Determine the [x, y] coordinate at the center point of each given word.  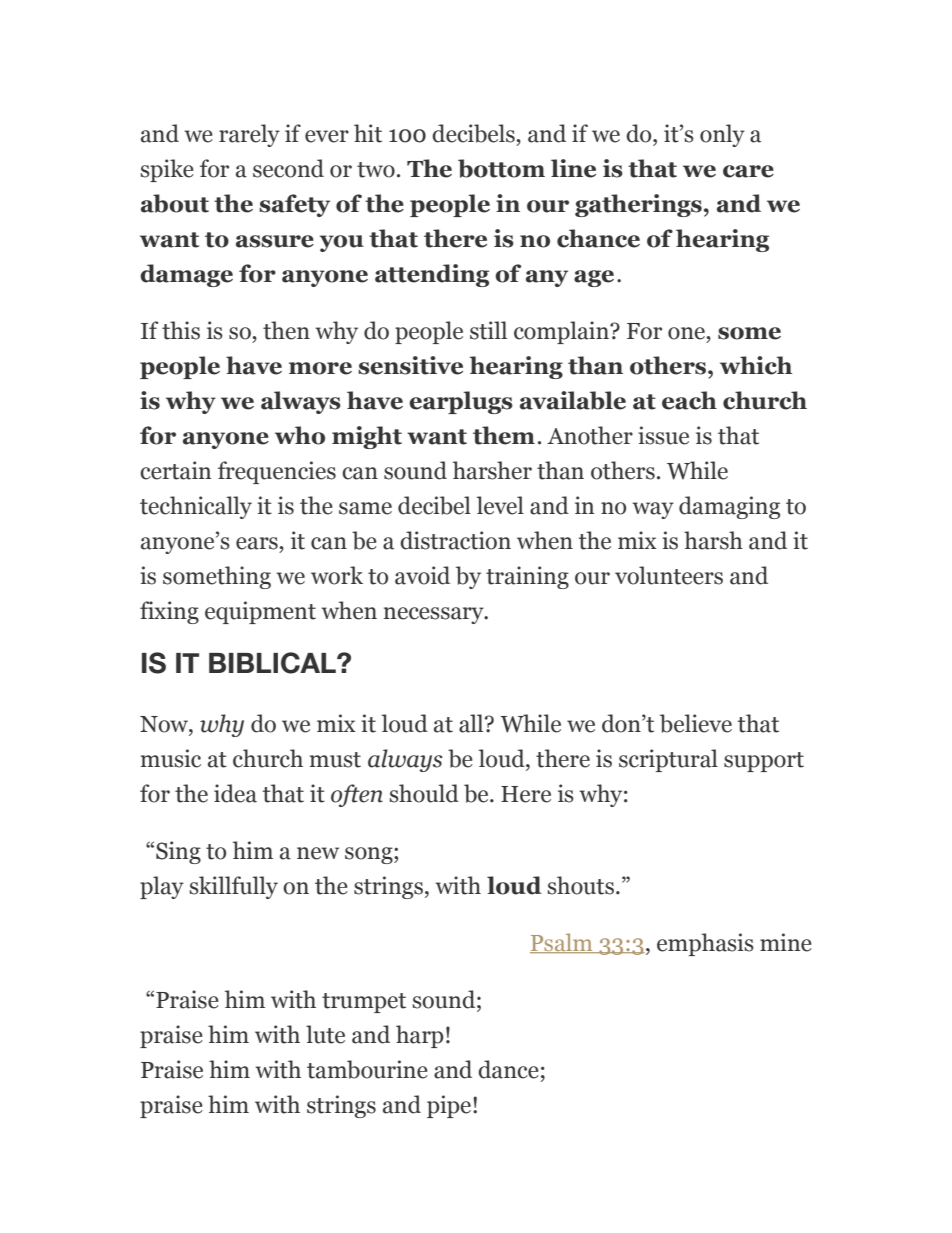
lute [325, 1034]
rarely [249, 135]
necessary [435, 615]
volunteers [669, 575]
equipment [260, 612]
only [722, 135]
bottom [501, 168]
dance [508, 1069]
